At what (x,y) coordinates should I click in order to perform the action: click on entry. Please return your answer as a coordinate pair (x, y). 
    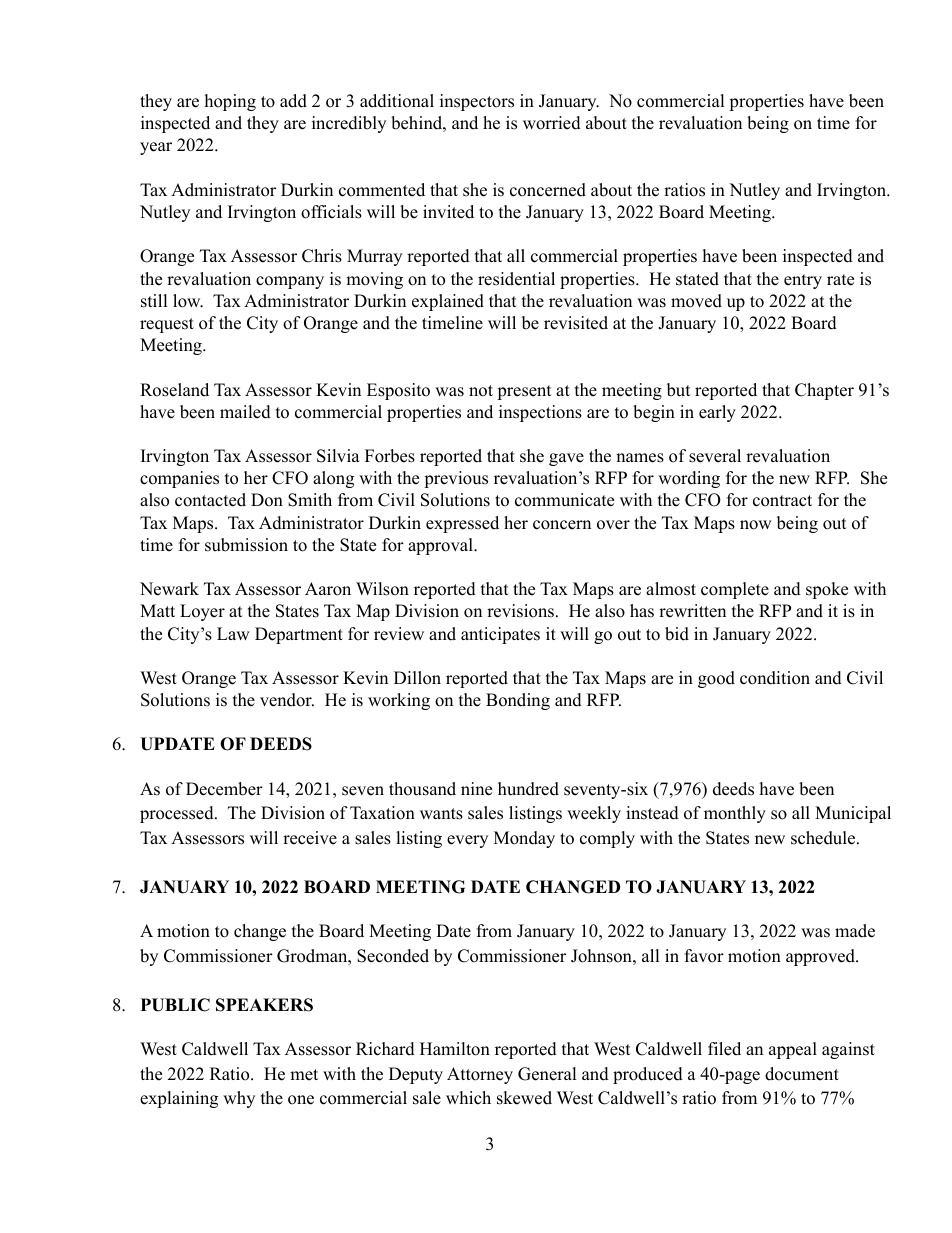
    Looking at the image, I should click on (803, 281).
